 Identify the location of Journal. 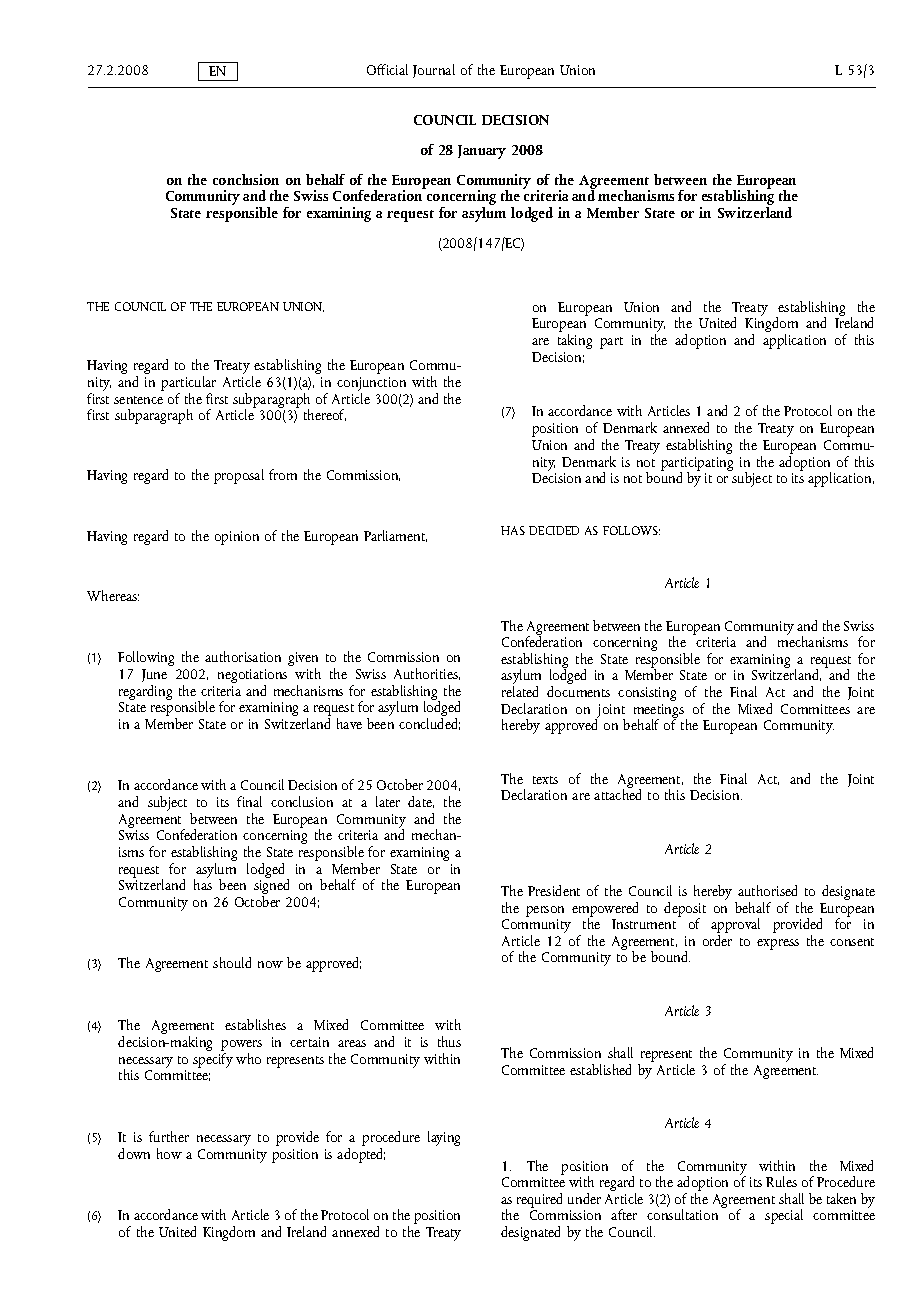
(434, 71).
